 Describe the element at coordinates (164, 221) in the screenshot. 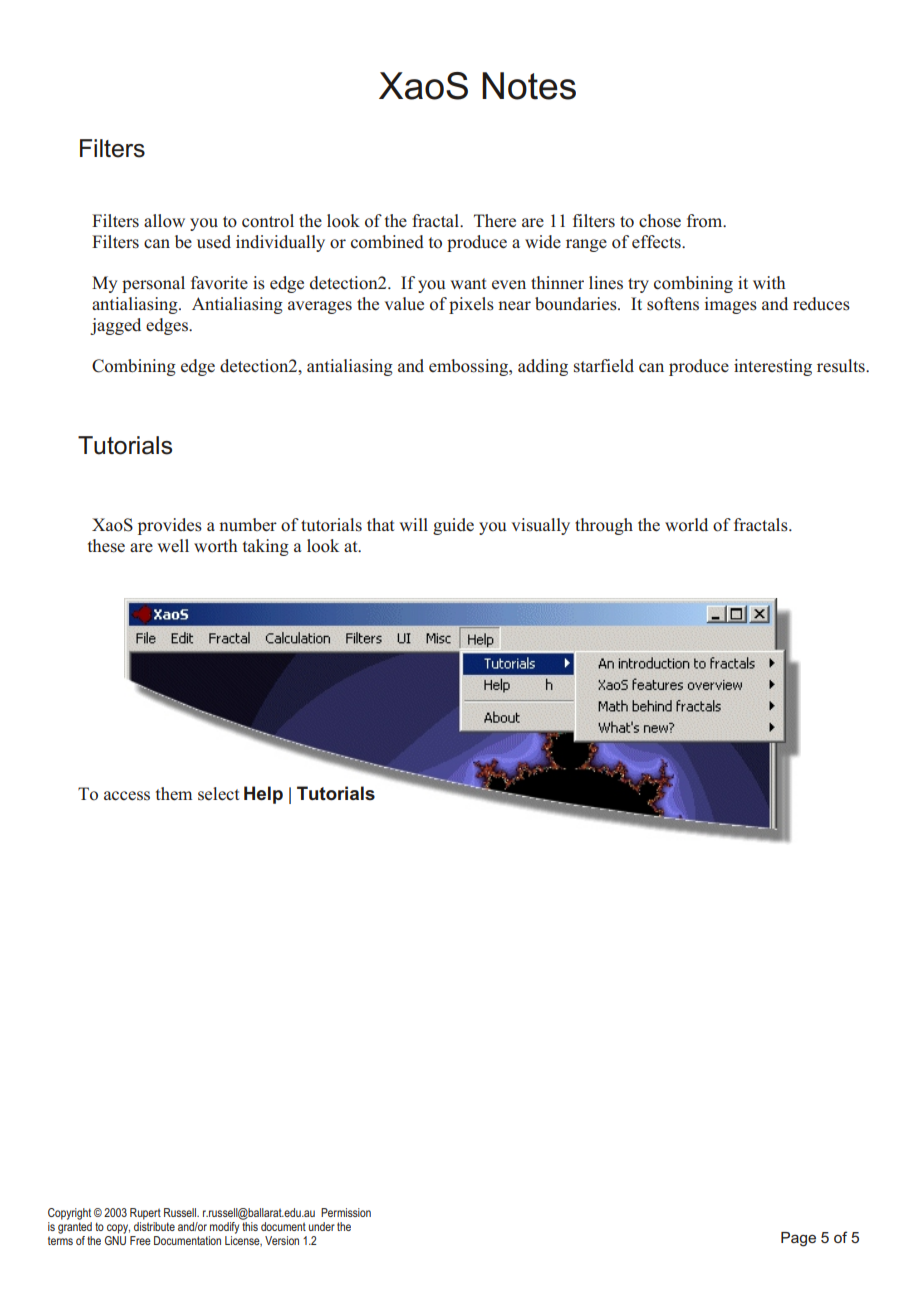

I see `allow` at that location.
